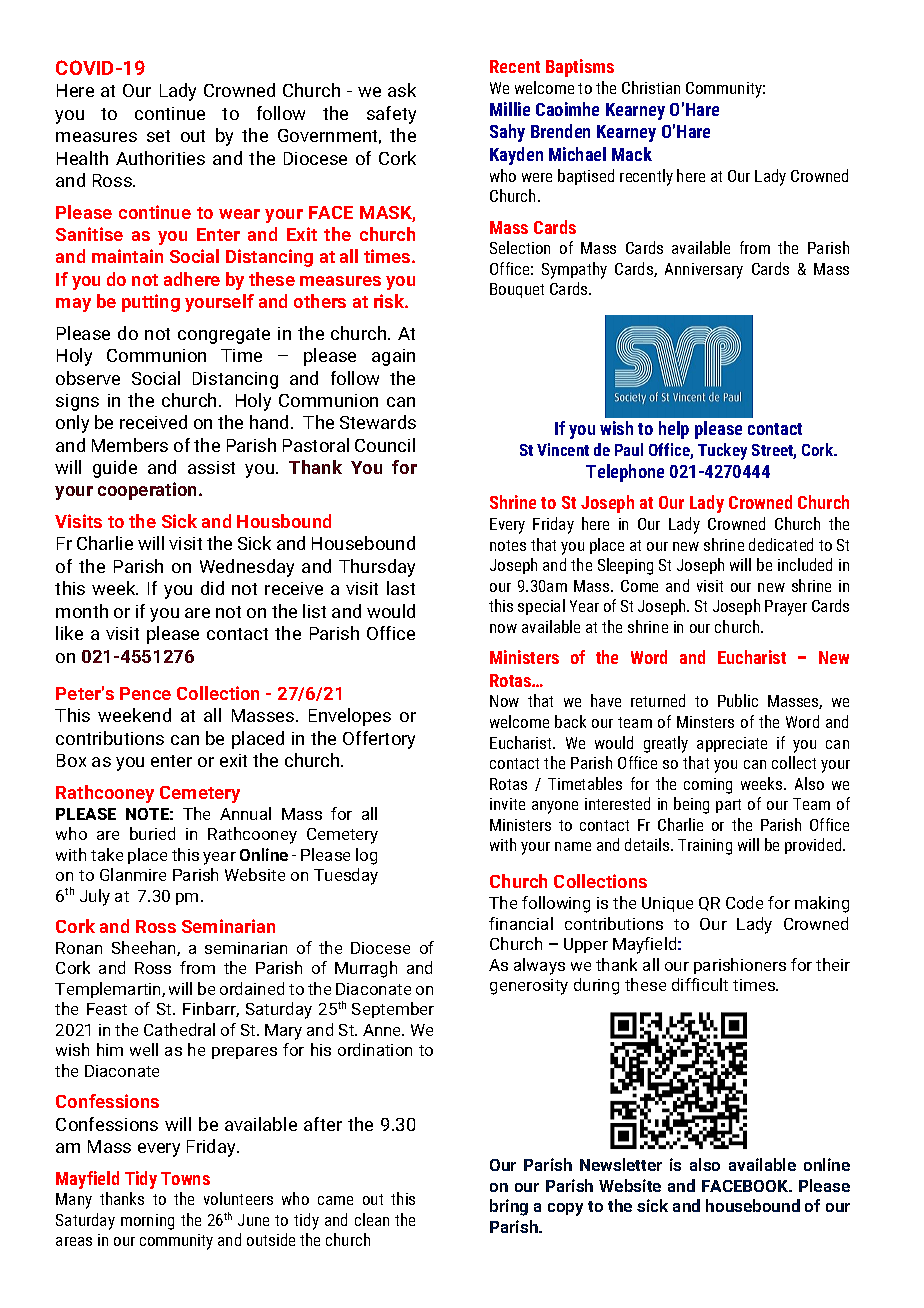  Describe the element at coordinates (152, 833) in the screenshot. I see `buried` at that location.
